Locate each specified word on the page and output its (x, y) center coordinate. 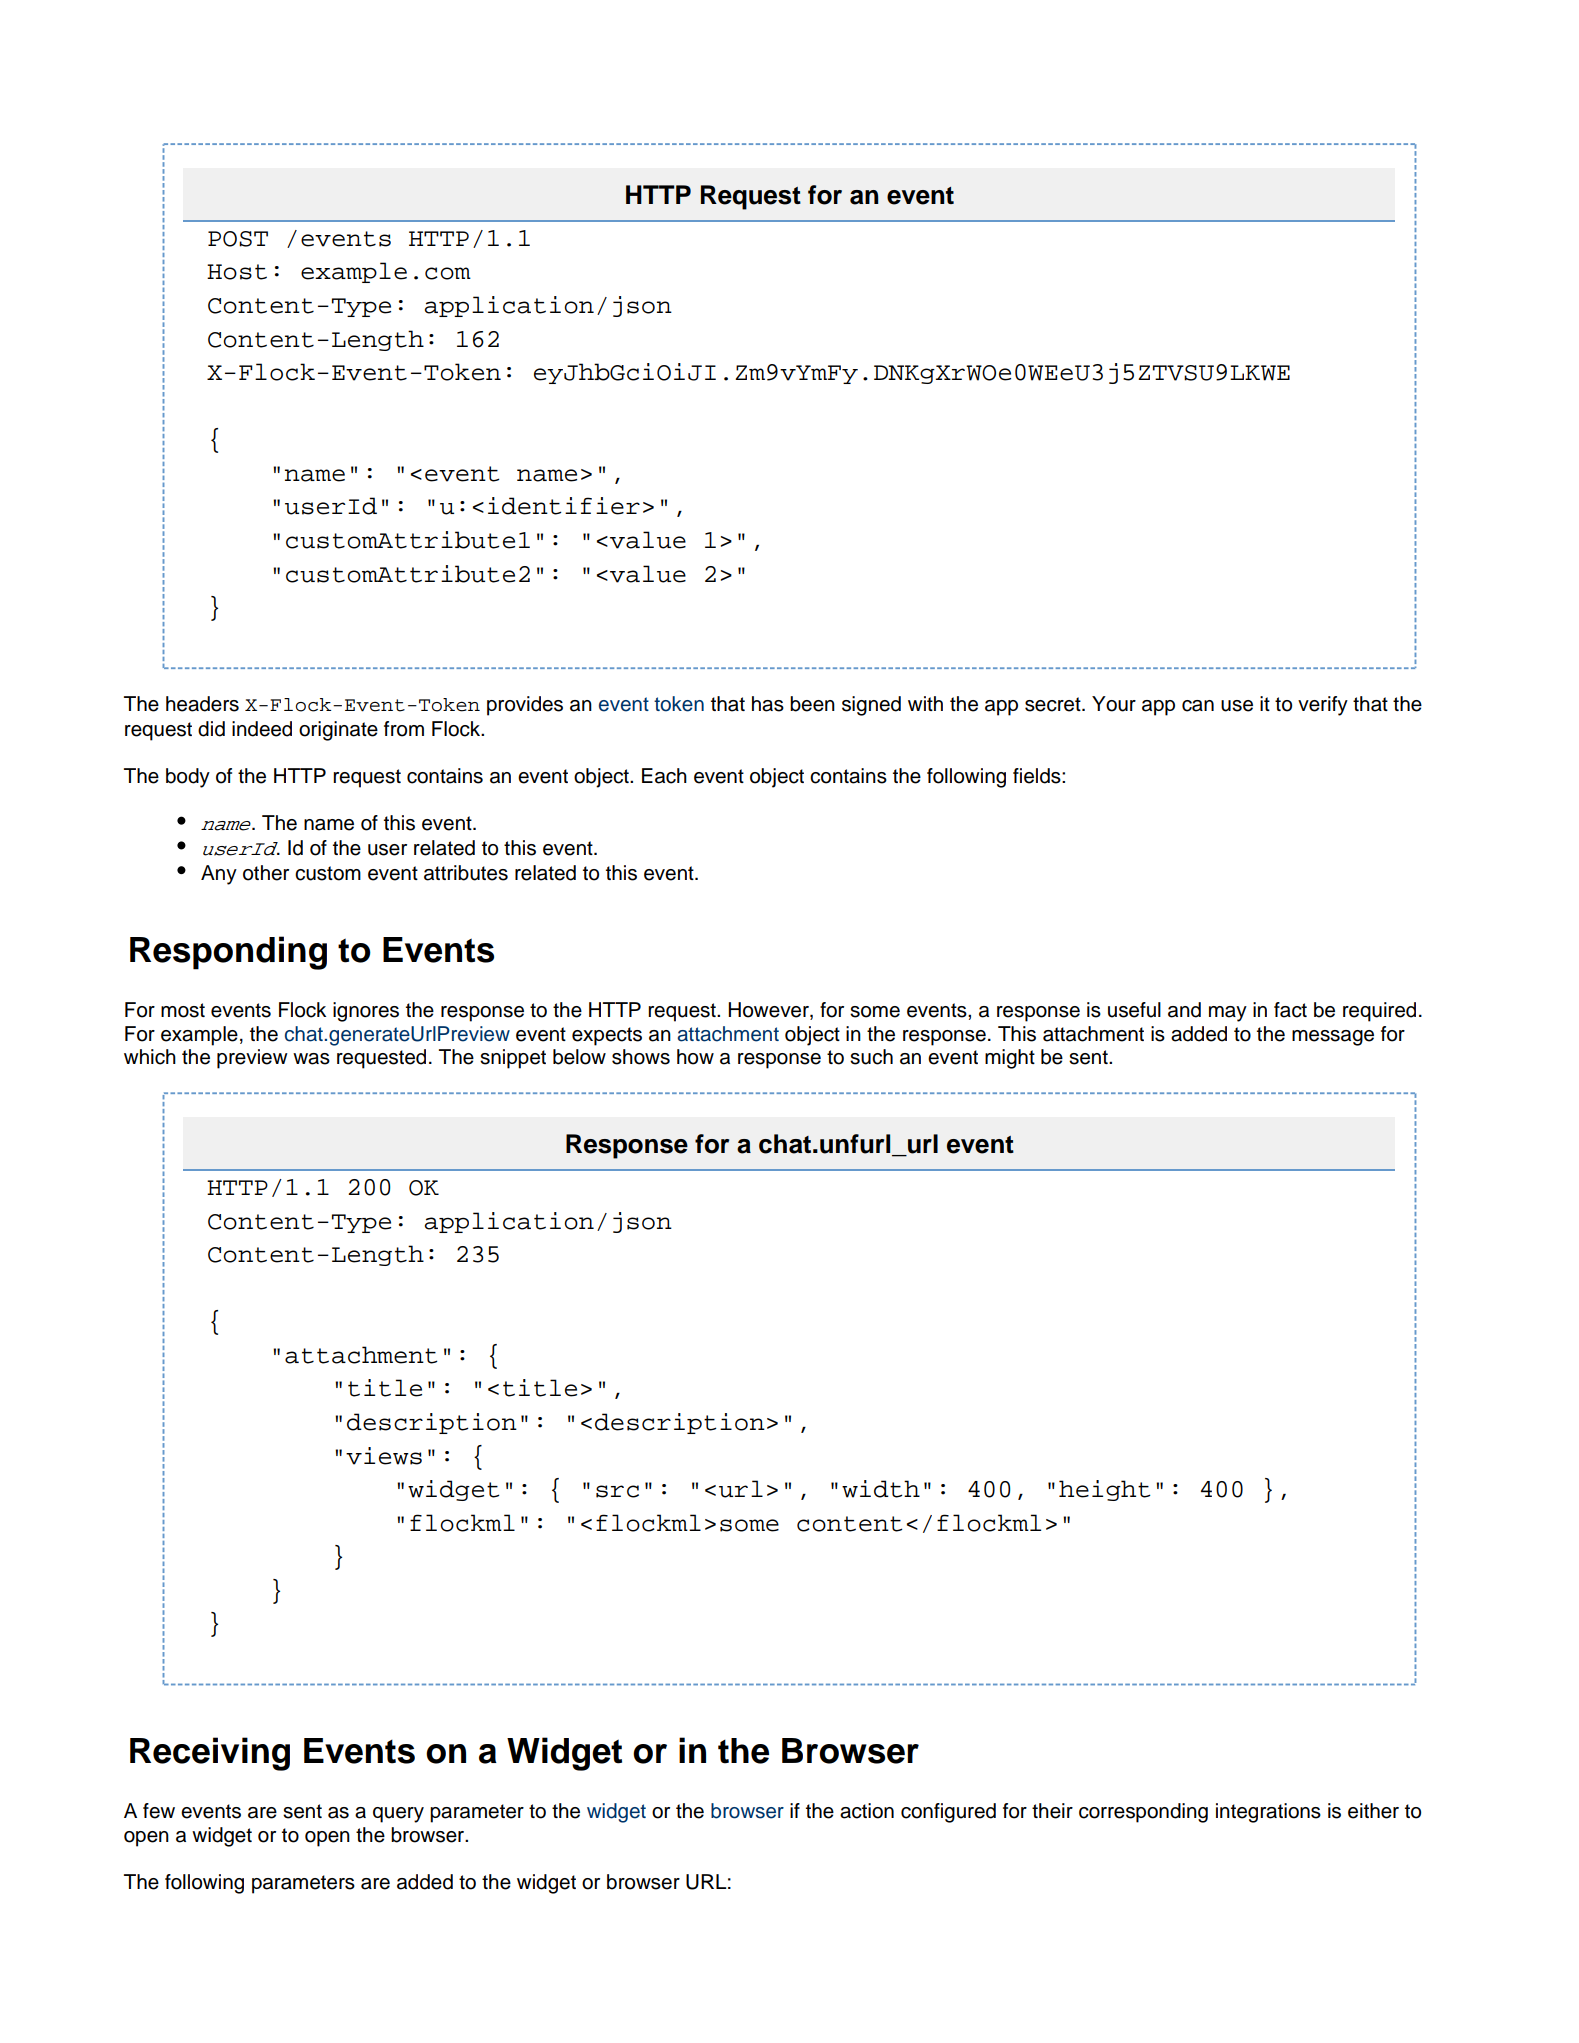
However (769, 1010)
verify (1323, 706)
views (384, 1456)
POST (238, 239)
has (768, 704)
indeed (262, 729)
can (1198, 706)
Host (237, 272)
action (867, 1811)
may (1228, 1014)
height (1104, 1490)
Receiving (210, 1754)
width (881, 1489)
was (311, 1059)
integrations (1268, 1813)
